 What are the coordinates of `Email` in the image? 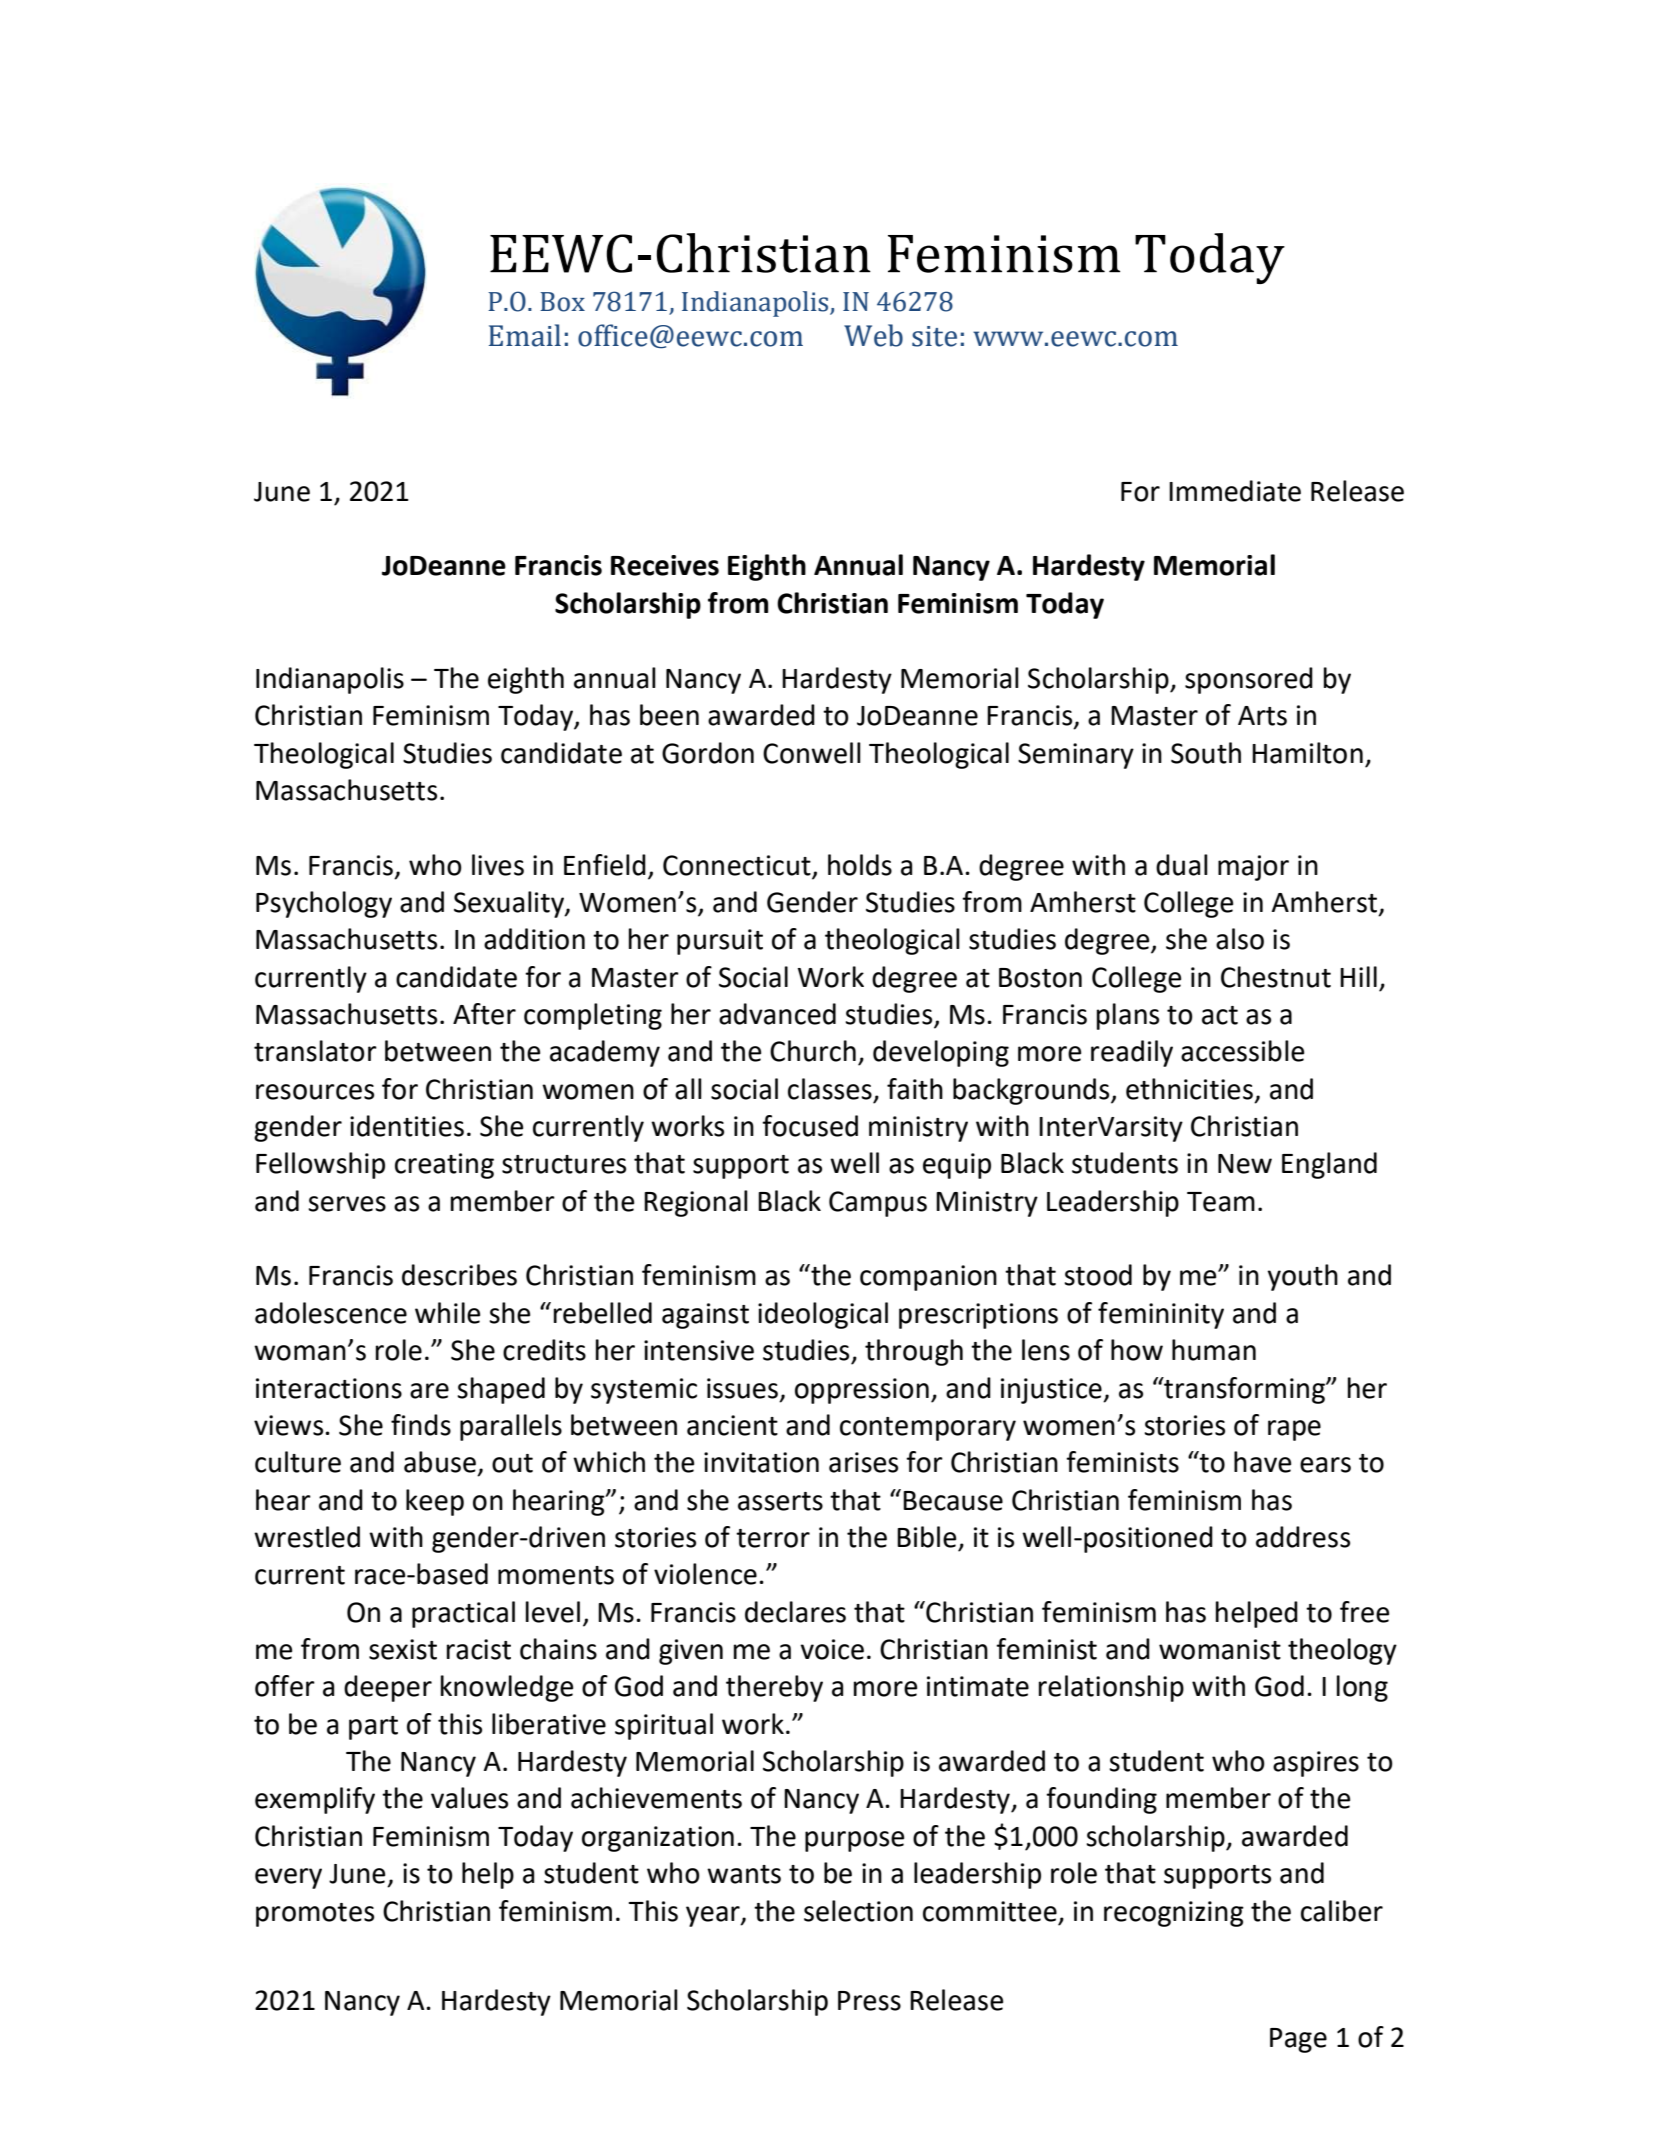 It's located at (525, 335).
